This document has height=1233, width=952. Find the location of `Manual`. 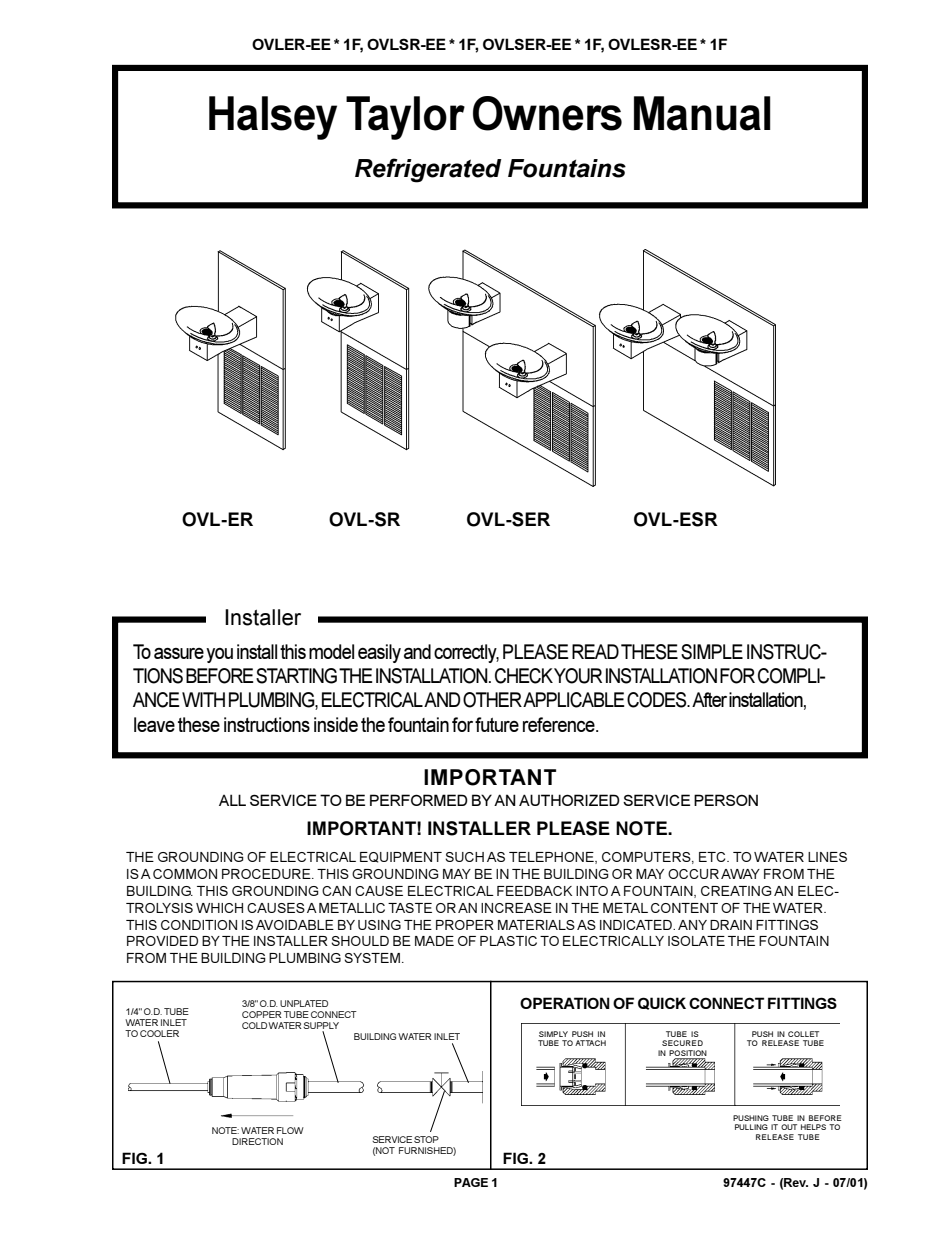

Manual is located at coordinates (702, 113).
